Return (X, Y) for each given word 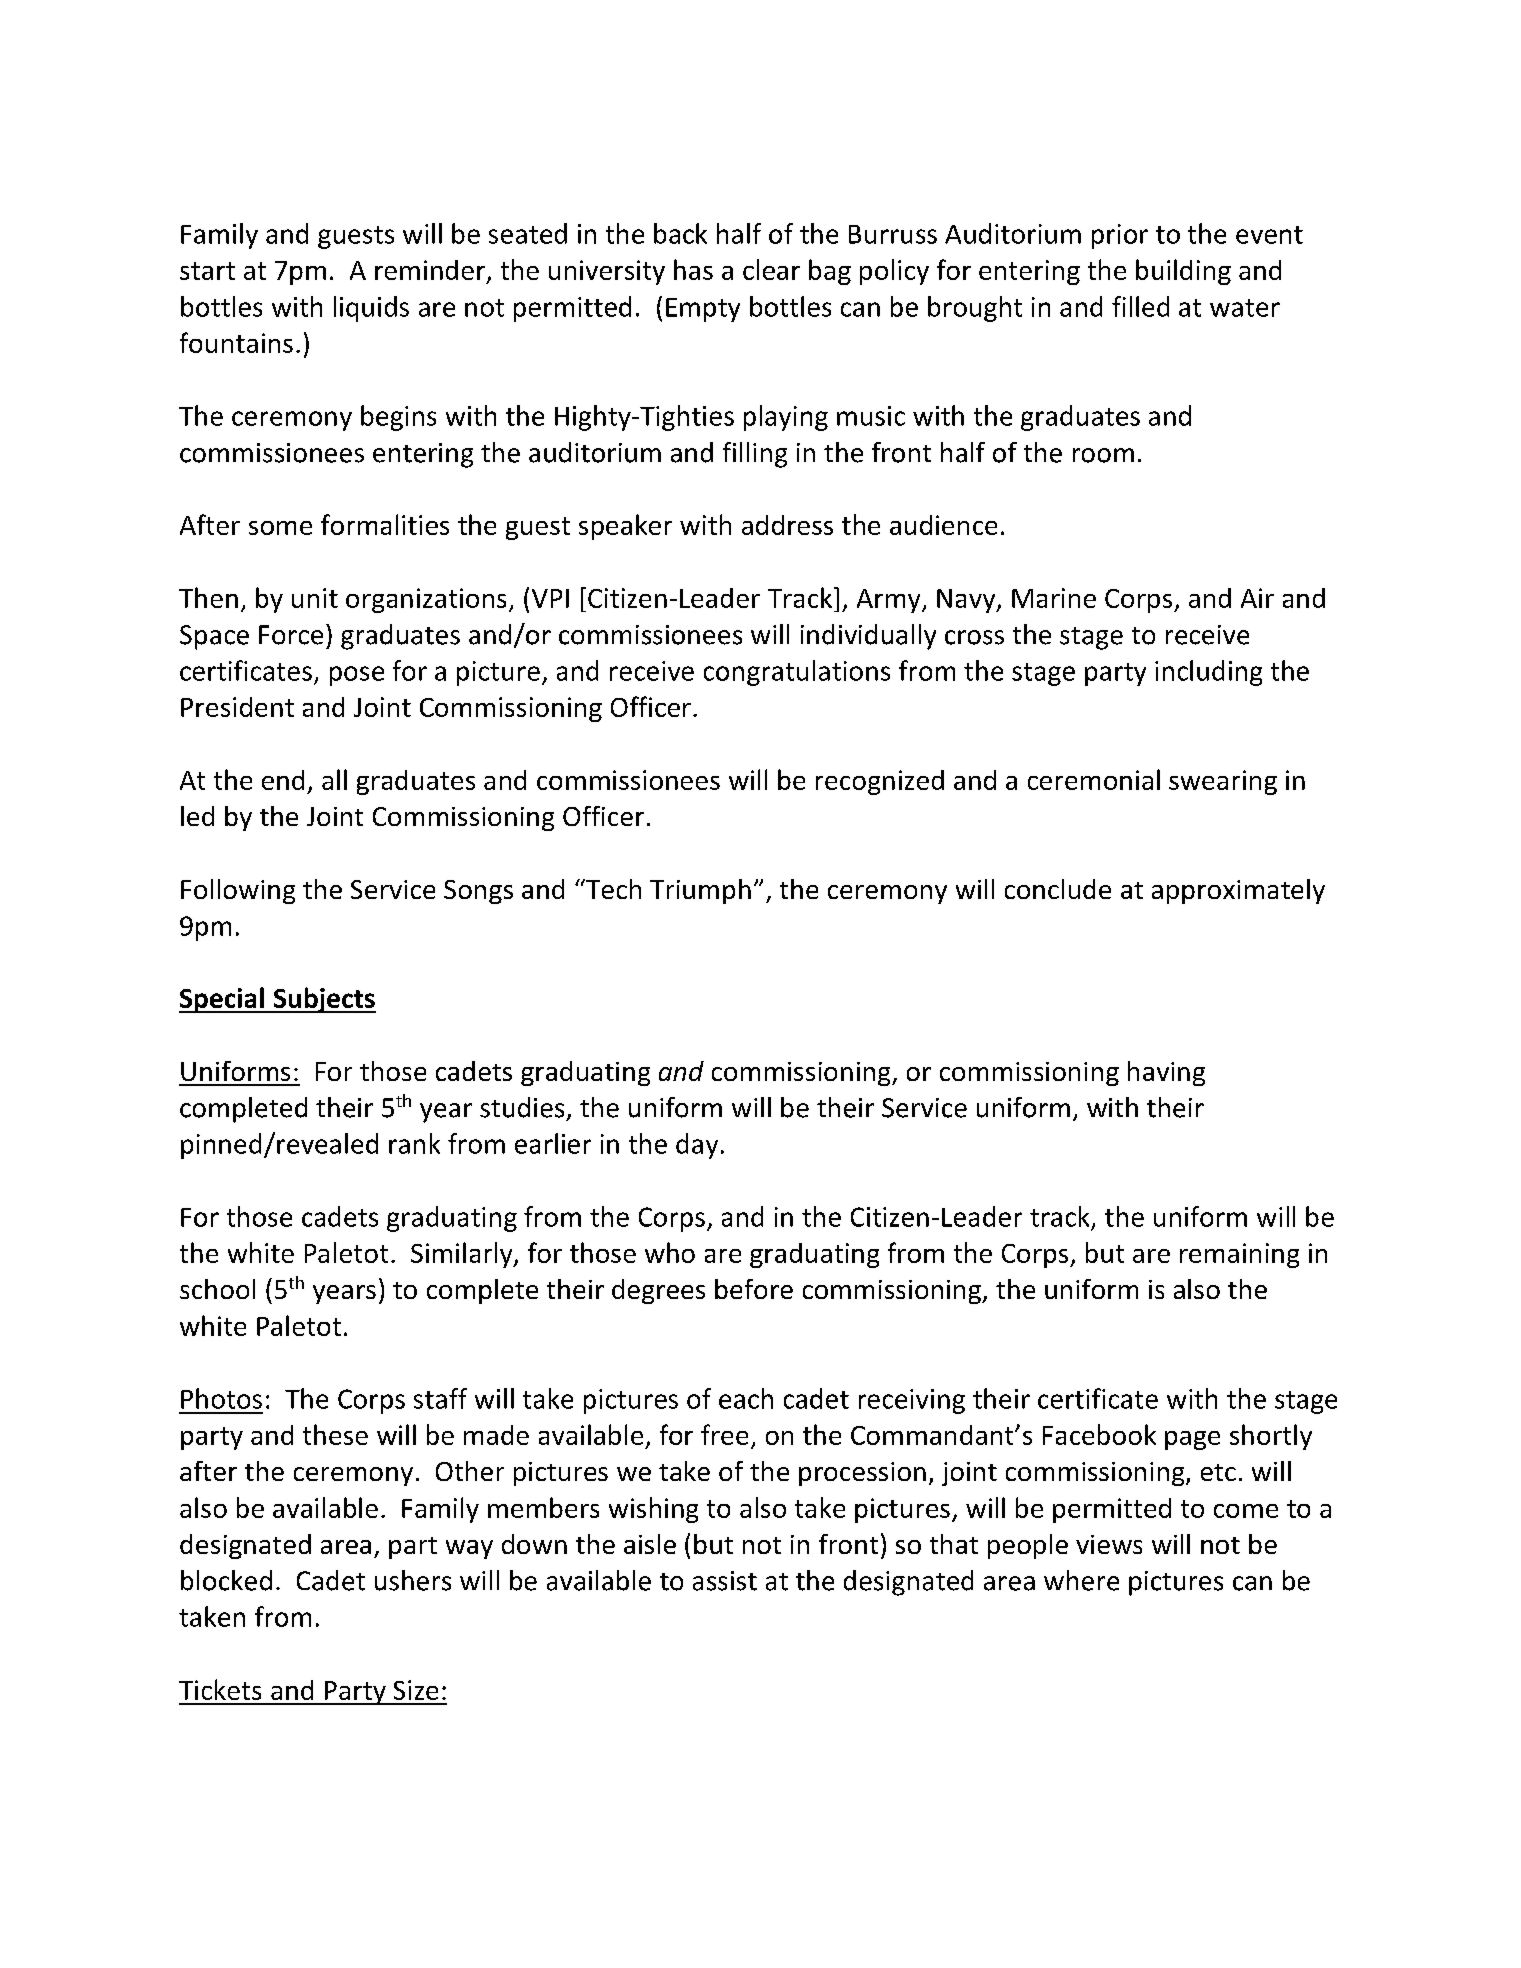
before (754, 1289)
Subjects (323, 1000)
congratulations (797, 673)
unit (315, 598)
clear (771, 269)
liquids (371, 309)
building (1183, 272)
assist (725, 1581)
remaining (1239, 1255)
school (217, 1289)
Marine (1054, 598)
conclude (1058, 889)
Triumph (700, 891)
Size (416, 1690)
